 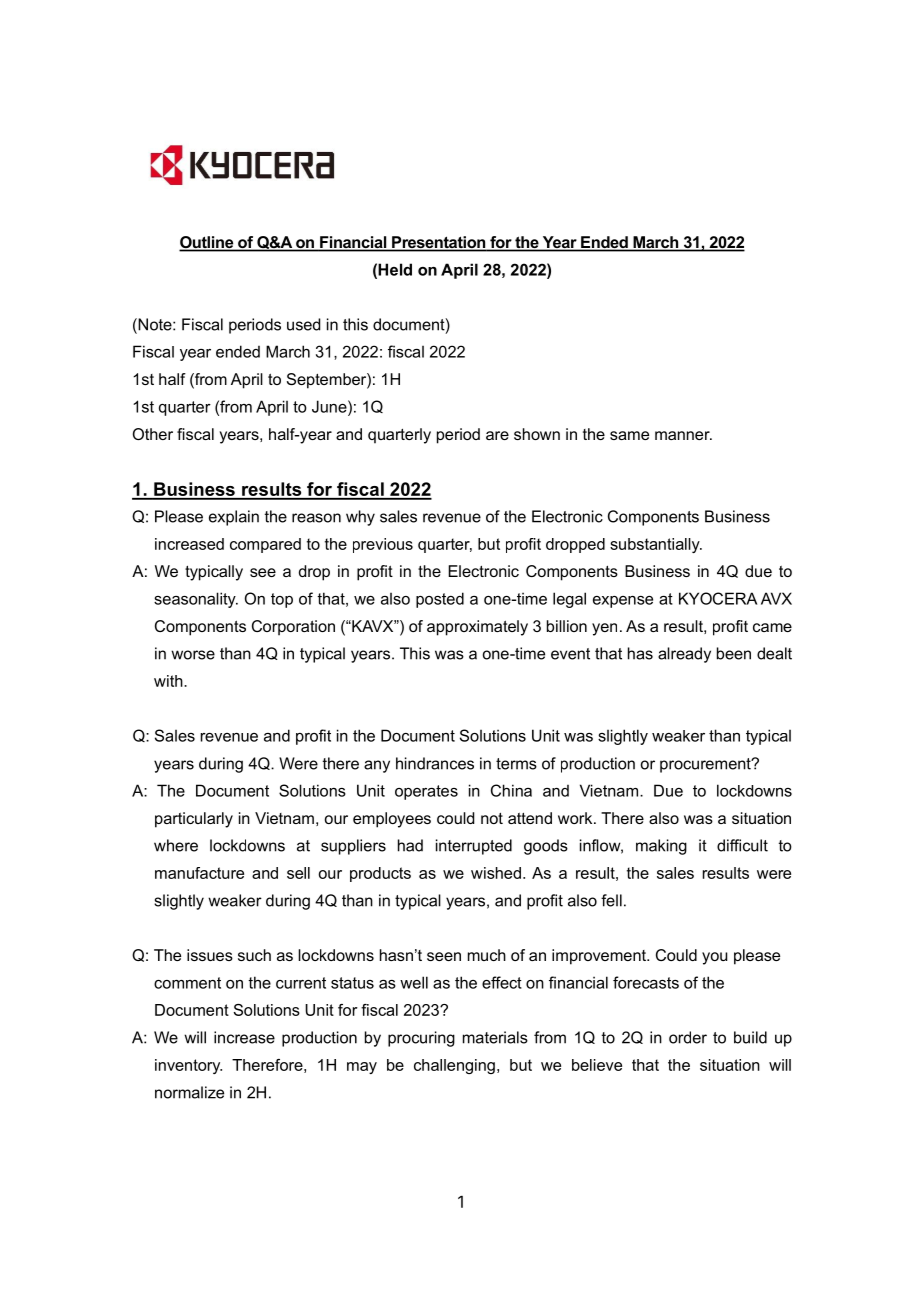 I want to click on operates, so click(x=426, y=792).
